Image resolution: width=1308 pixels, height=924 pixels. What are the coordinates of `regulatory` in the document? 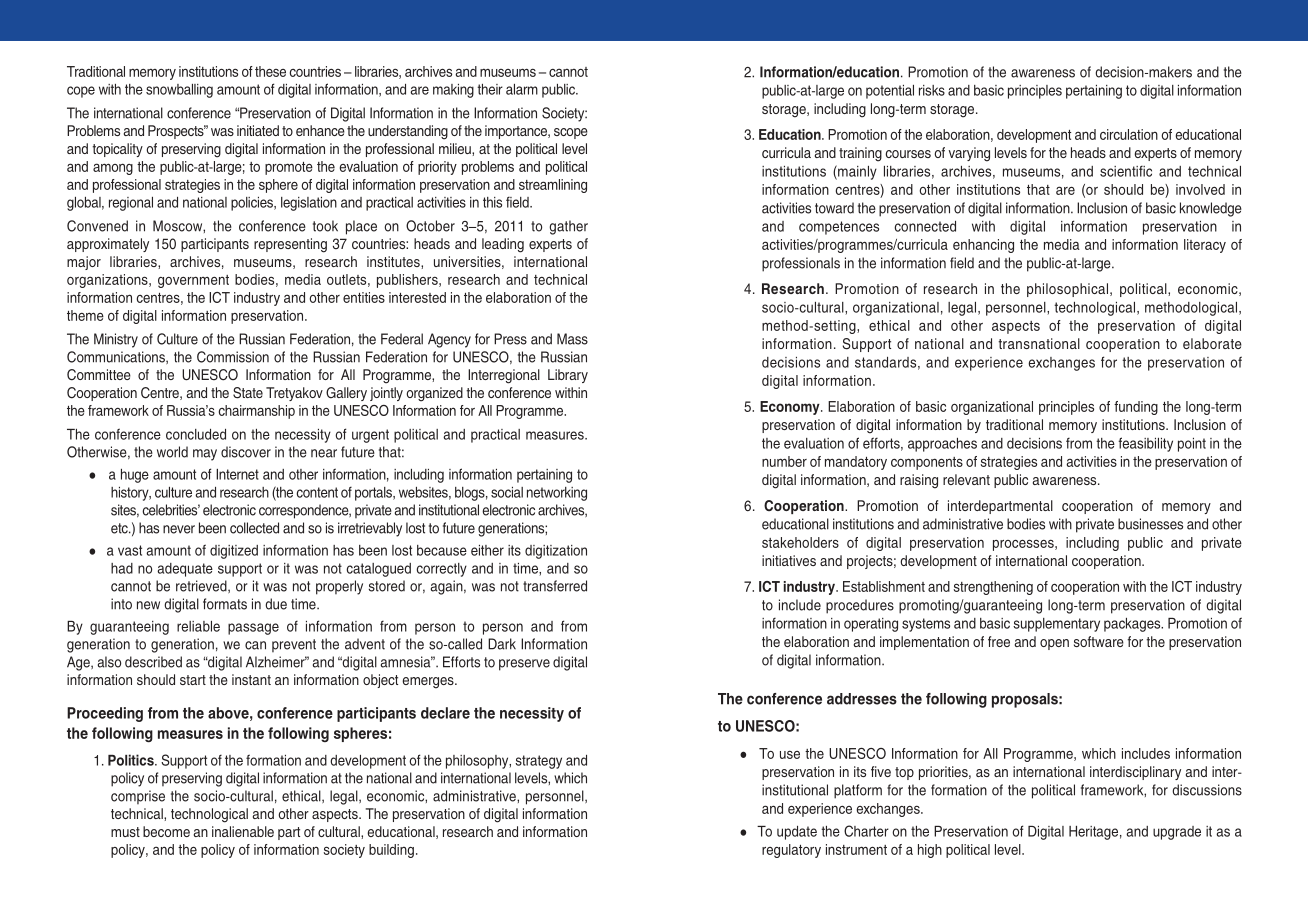 It's located at (791, 851).
